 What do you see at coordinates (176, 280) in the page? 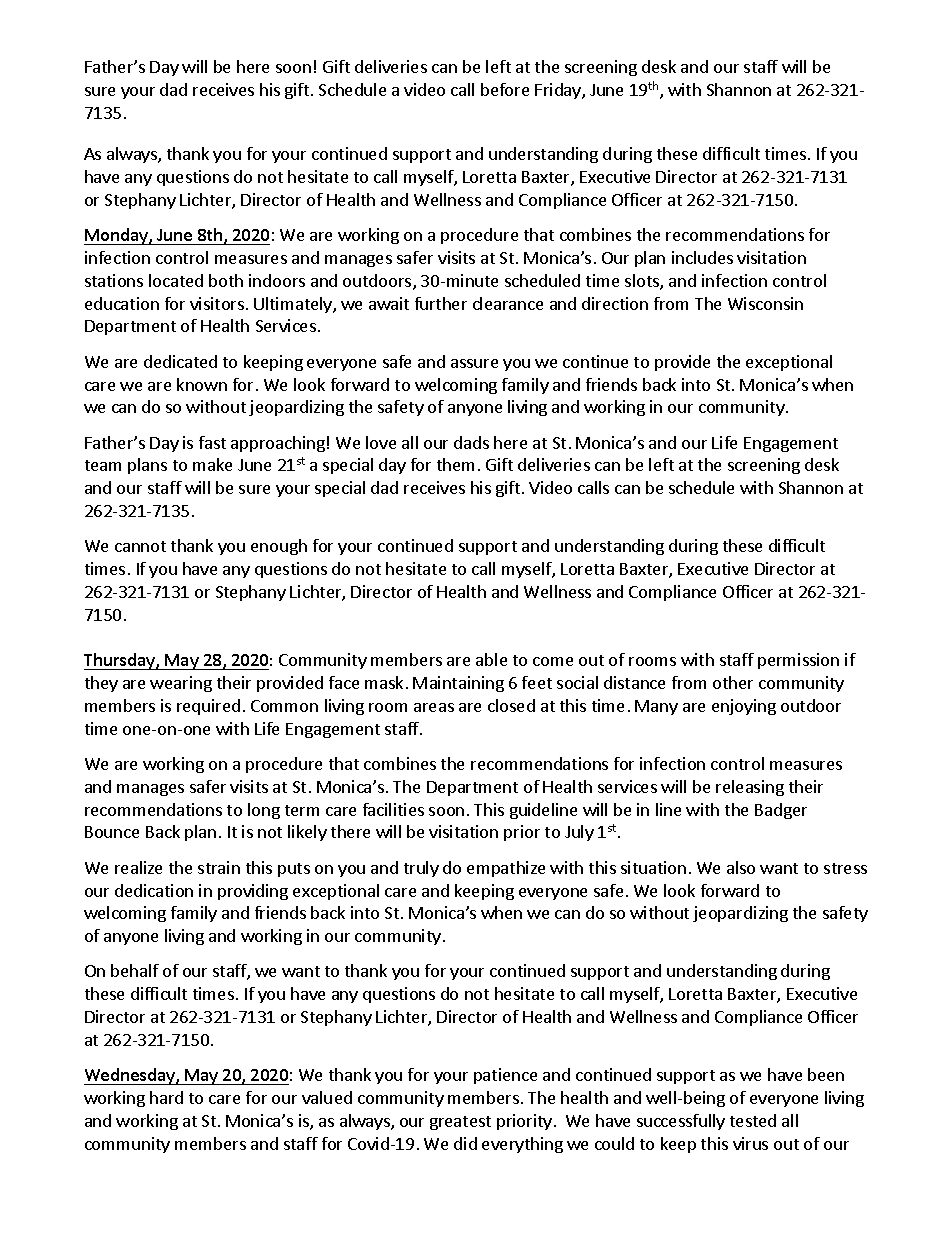
I see `located` at bounding box center [176, 280].
